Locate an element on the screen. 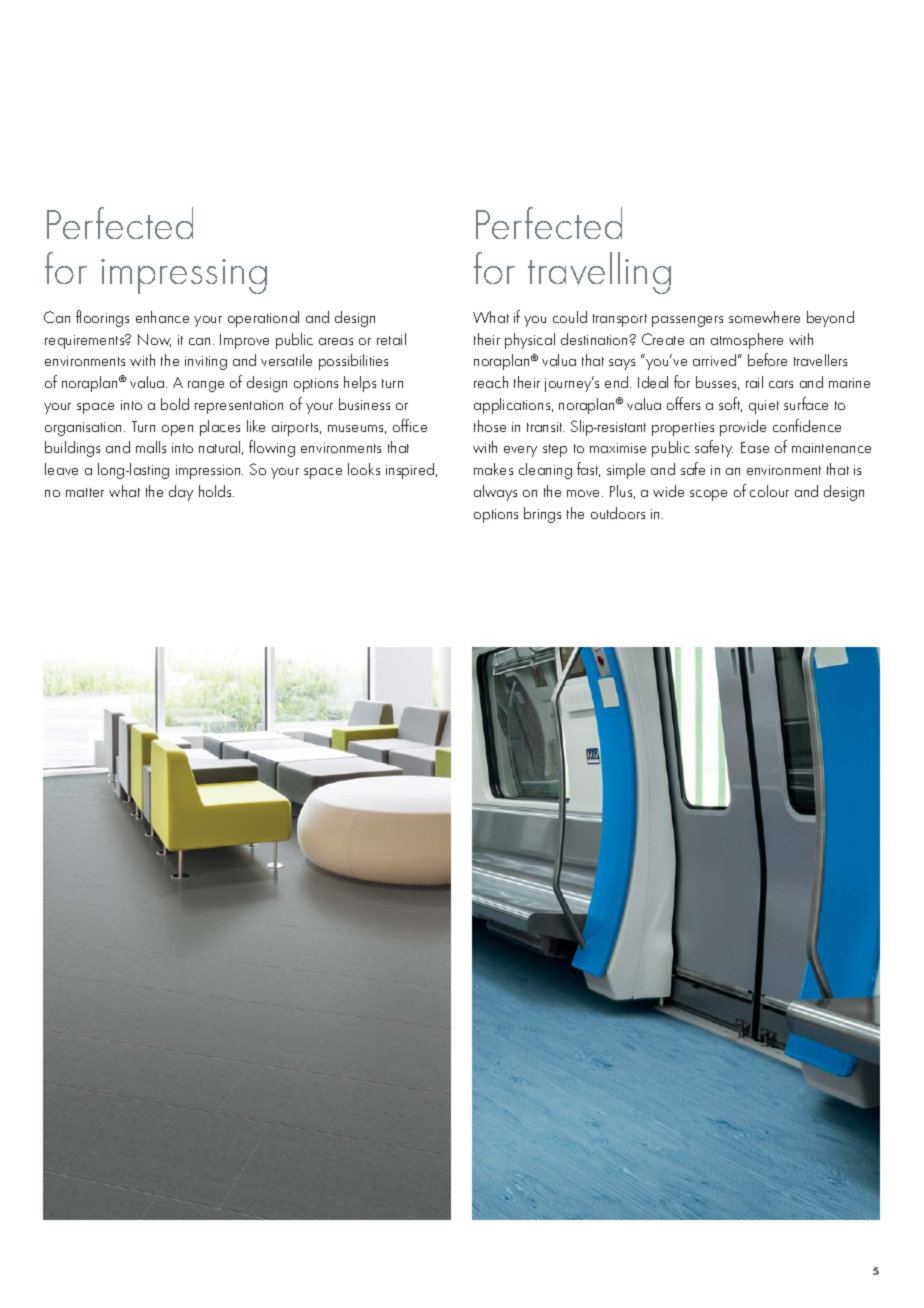 The width and height of the screenshot is (924, 1308). day is located at coordinates (181, 493).
